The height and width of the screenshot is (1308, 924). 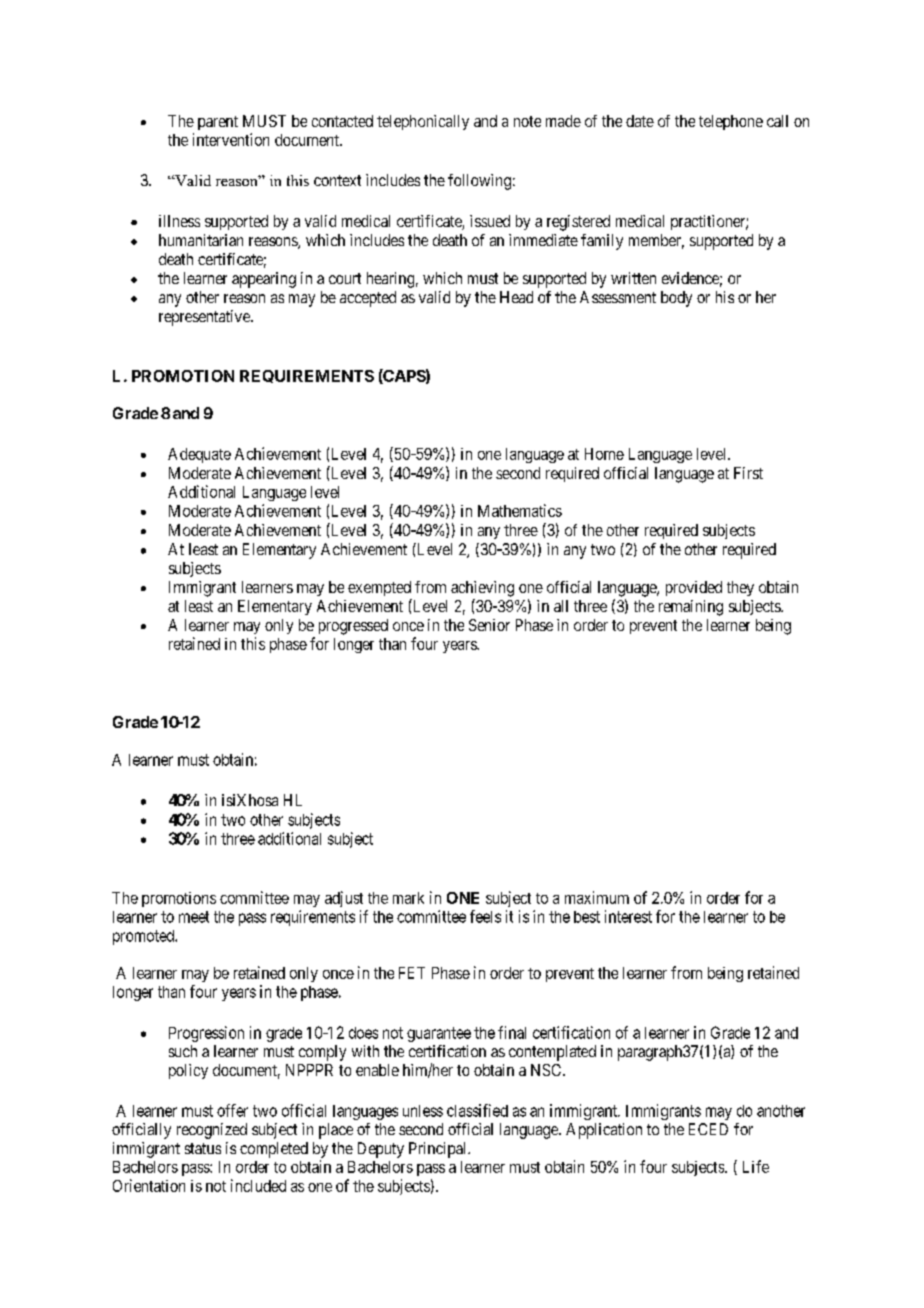 What do you see at coordinates (516, 297) in the screenshot?
I see `Head` at bounding box center [516, 297].
